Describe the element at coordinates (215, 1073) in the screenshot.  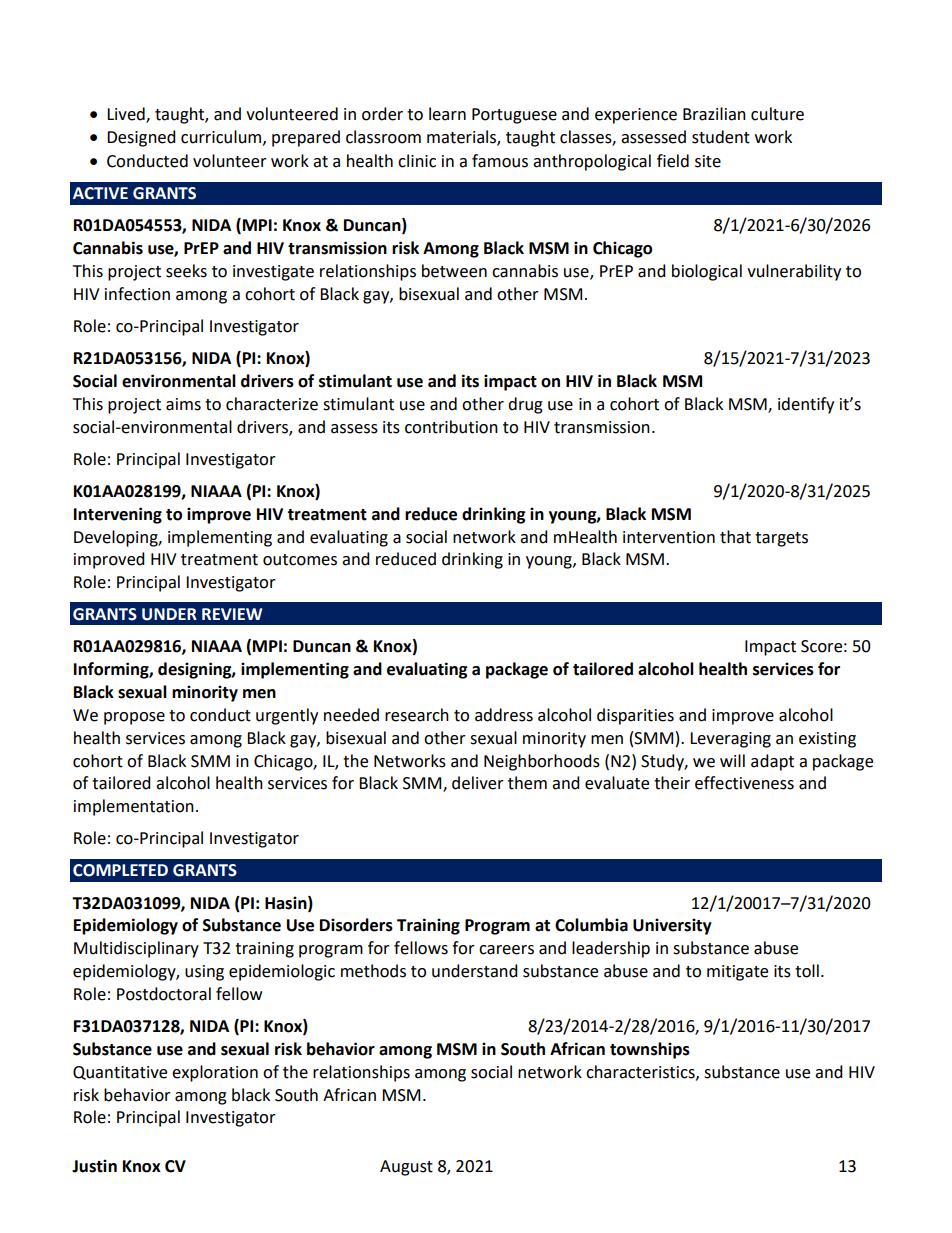
I see `exploration` at that location.
